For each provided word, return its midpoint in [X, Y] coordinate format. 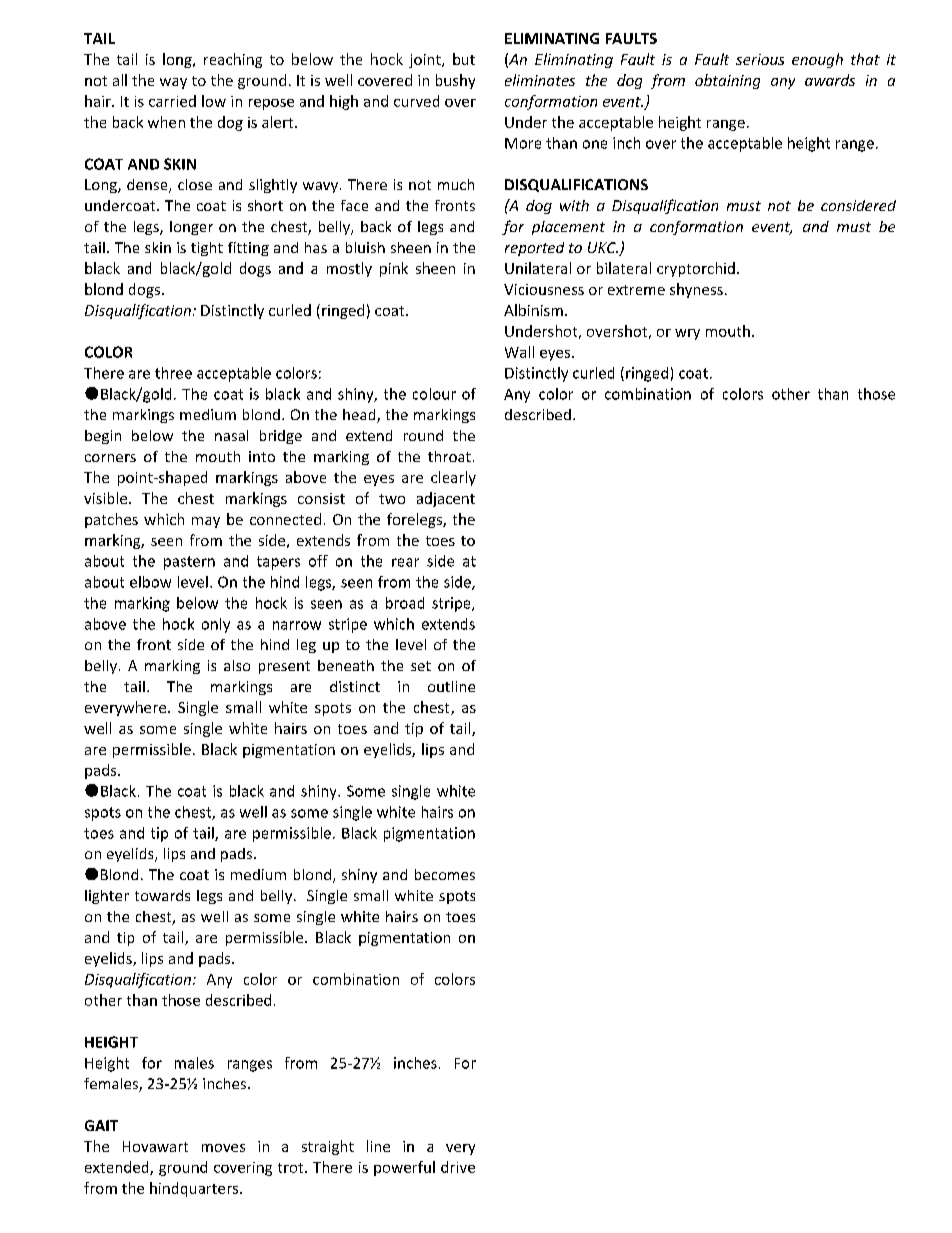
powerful [404, 1168]
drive [458, 1167]
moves [223, 1148]
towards [162, 895]
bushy [455, 81]
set [421, 666]
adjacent [446, 499]
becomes [445, 874]
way [173, 83]
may [206, 522]
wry [687, 334]
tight [207, 249]
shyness [696, 290]
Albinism [533, 310]
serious [760, 59]
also [237, 665]
